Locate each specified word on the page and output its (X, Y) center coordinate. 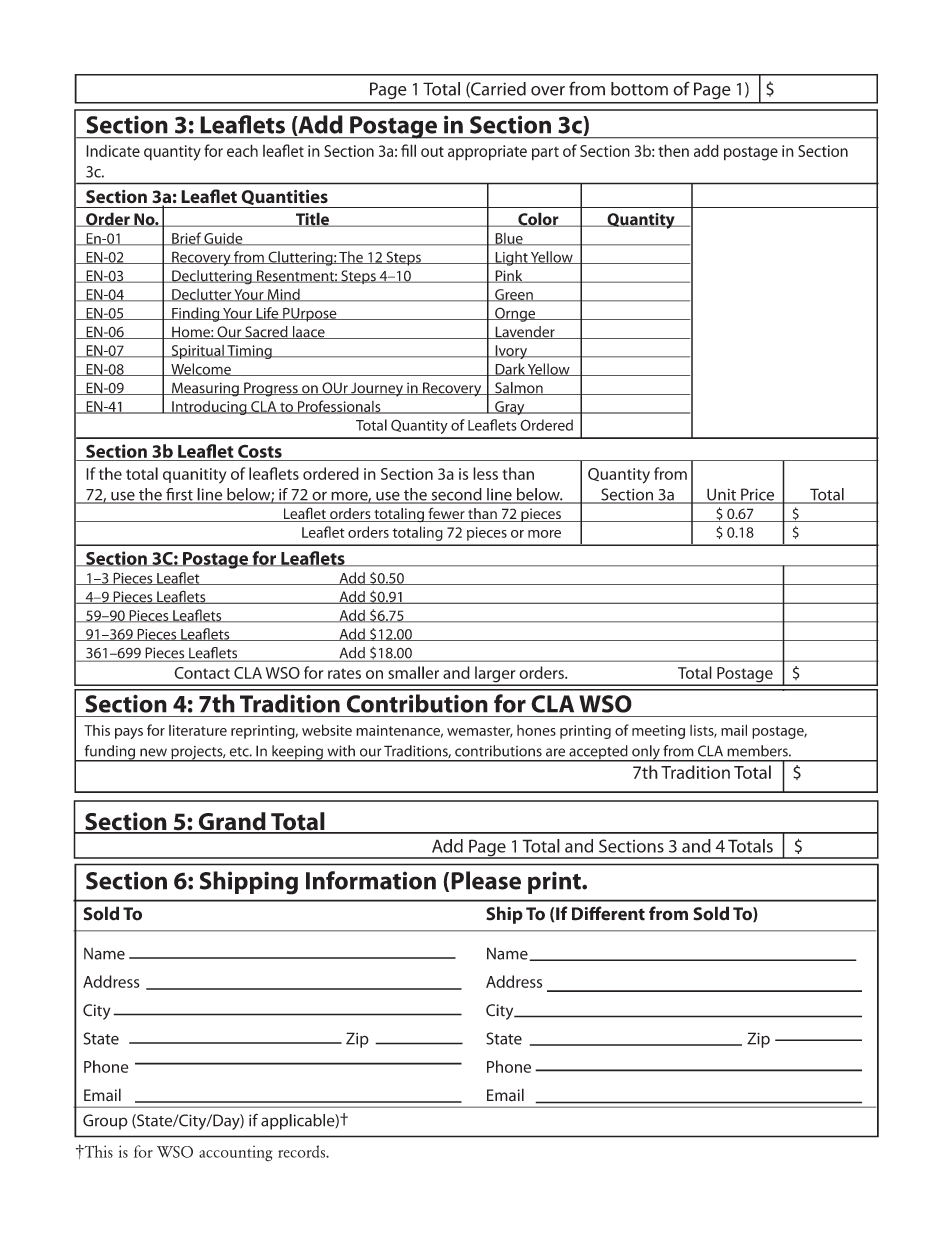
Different (608, 913)
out (432, 152)
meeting (658, 732)
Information (371, 880)
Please (486, 880)
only (646, 753)
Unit (721, 495)
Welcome (201, 369)
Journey (377, 390)
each (242, 150)
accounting (236, 1153)
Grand (232, 822)
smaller (413, 672)
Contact (202, 673)
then (673, 150)
